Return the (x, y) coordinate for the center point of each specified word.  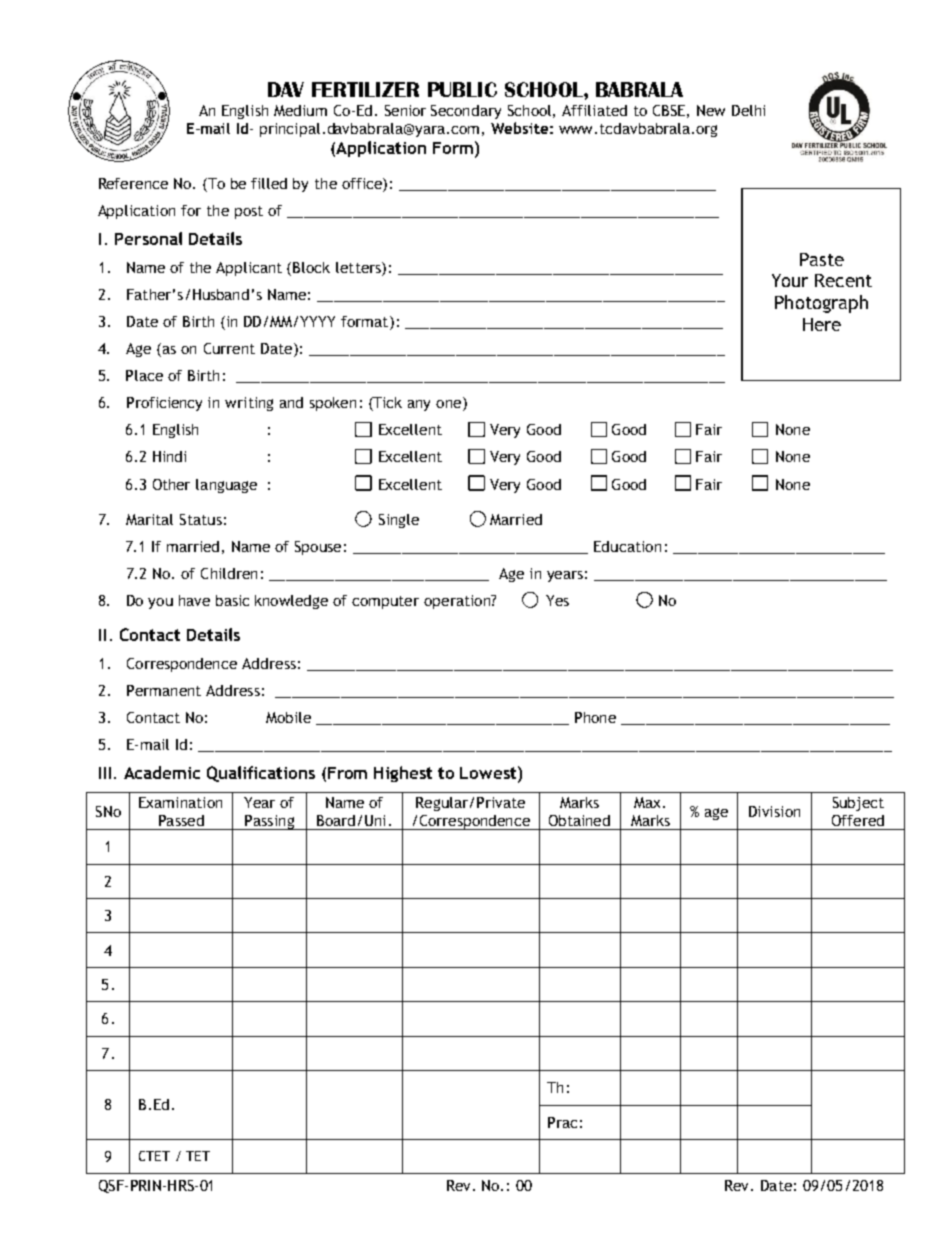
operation (458, 602)
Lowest (489, 772)
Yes (557, 600)
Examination (180, 802)
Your (790, 280)
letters (359, 267)
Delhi (748, 110)
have (194, 600)
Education (627, 546)
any (419, 405)
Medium (300, 110)
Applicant (249, 269)
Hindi (169, 456)
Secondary (466, 112)
